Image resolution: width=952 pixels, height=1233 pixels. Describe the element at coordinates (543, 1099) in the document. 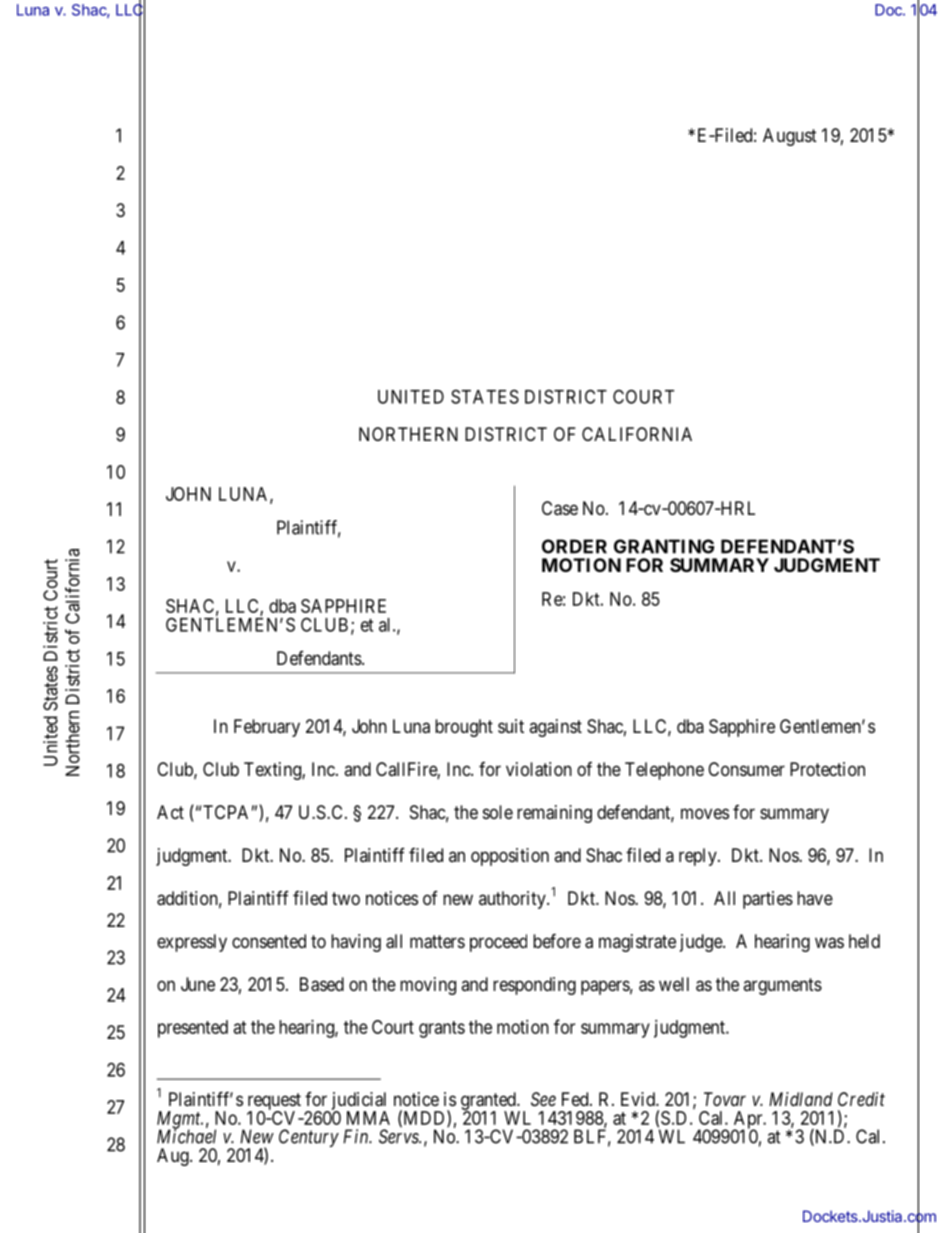

I see `See` at that location.
